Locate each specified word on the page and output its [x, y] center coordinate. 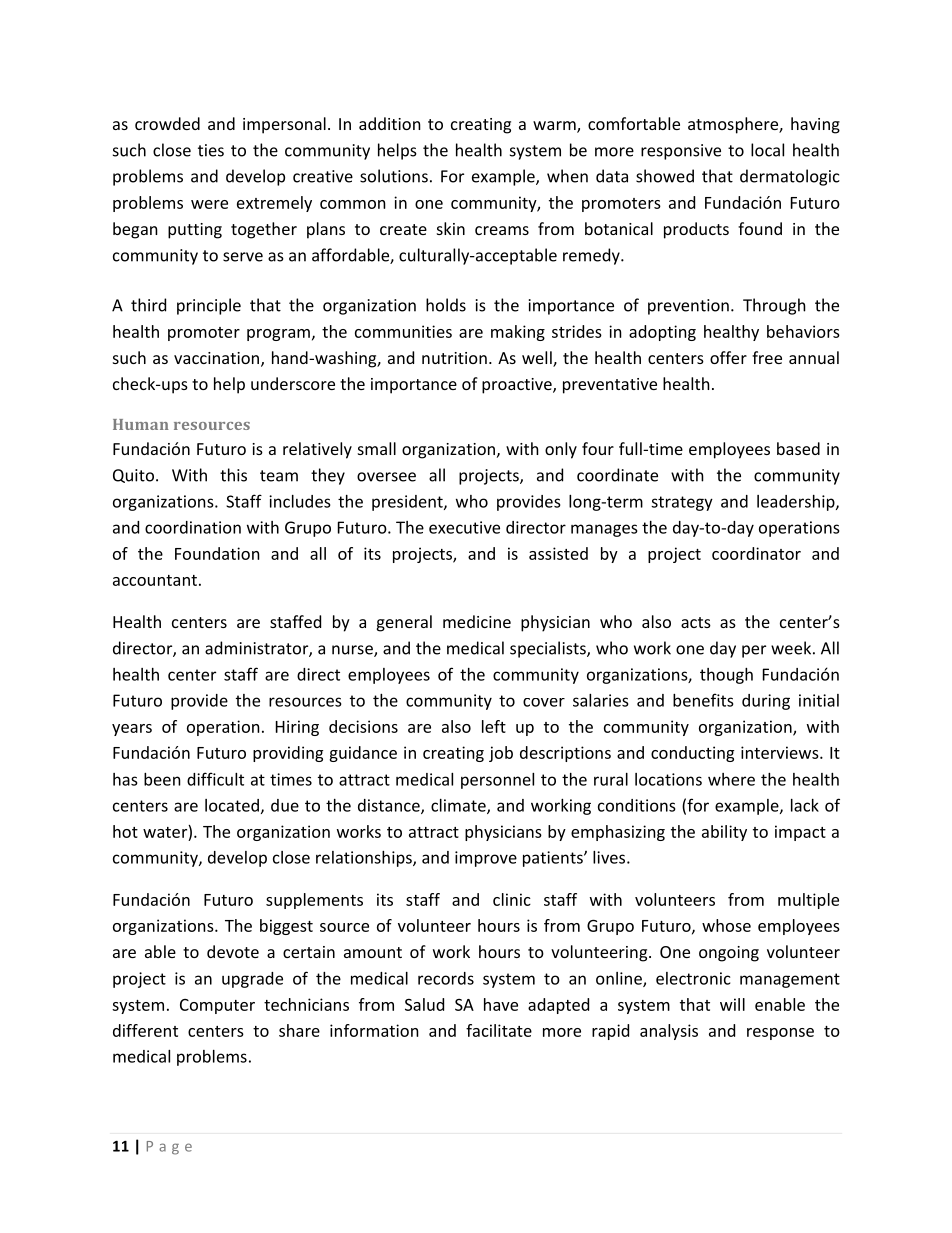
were [209, 204]
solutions [394, 176]
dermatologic [790, 177]
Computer [217, 1006]
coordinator [756, 553]
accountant [155, 580]
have [501, 1004]
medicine [477, 621]
